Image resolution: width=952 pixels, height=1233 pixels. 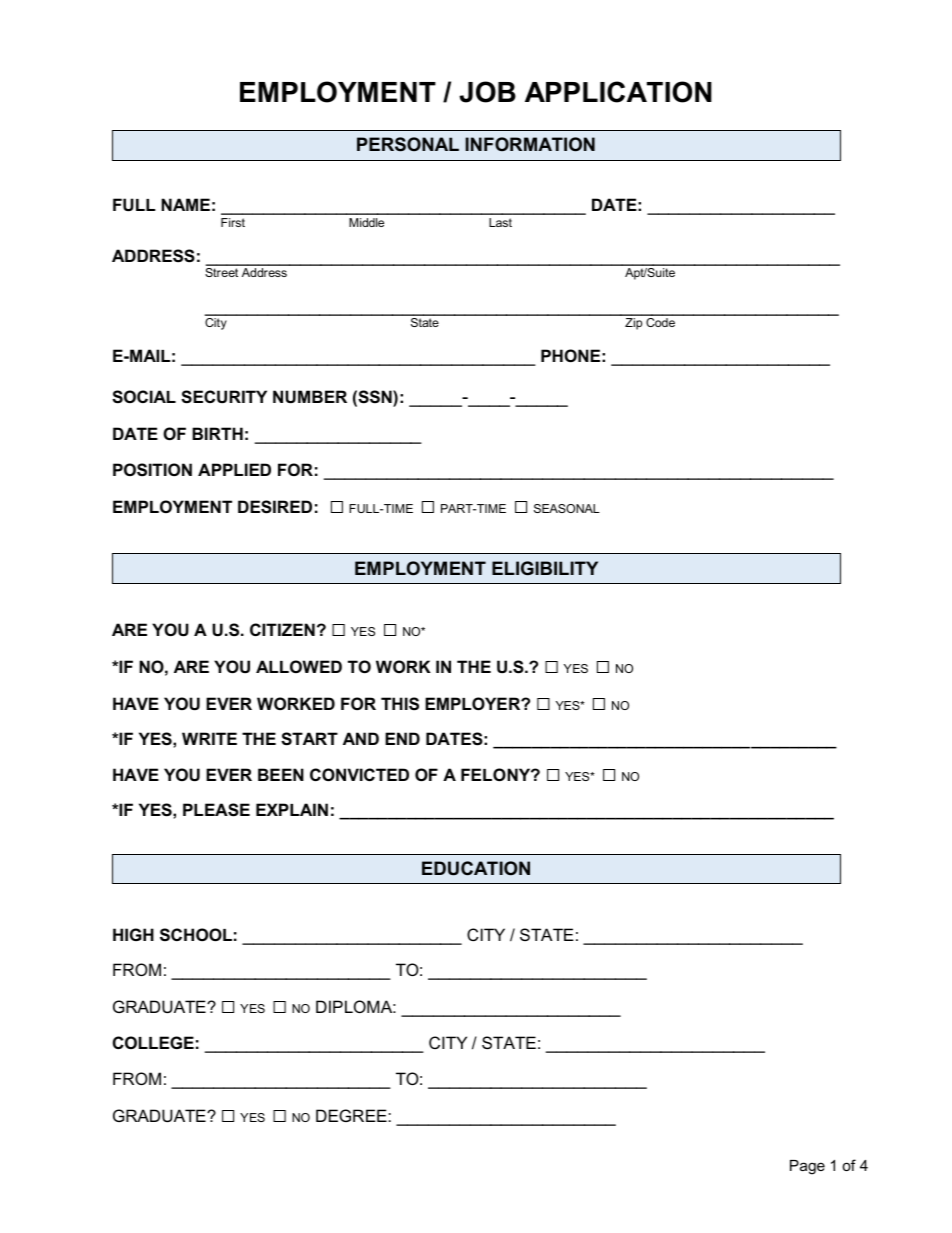 What do you see at coordinates (153, 1042) in the page?
I see `COLLEGE` at bounding box center [153, 1042].
